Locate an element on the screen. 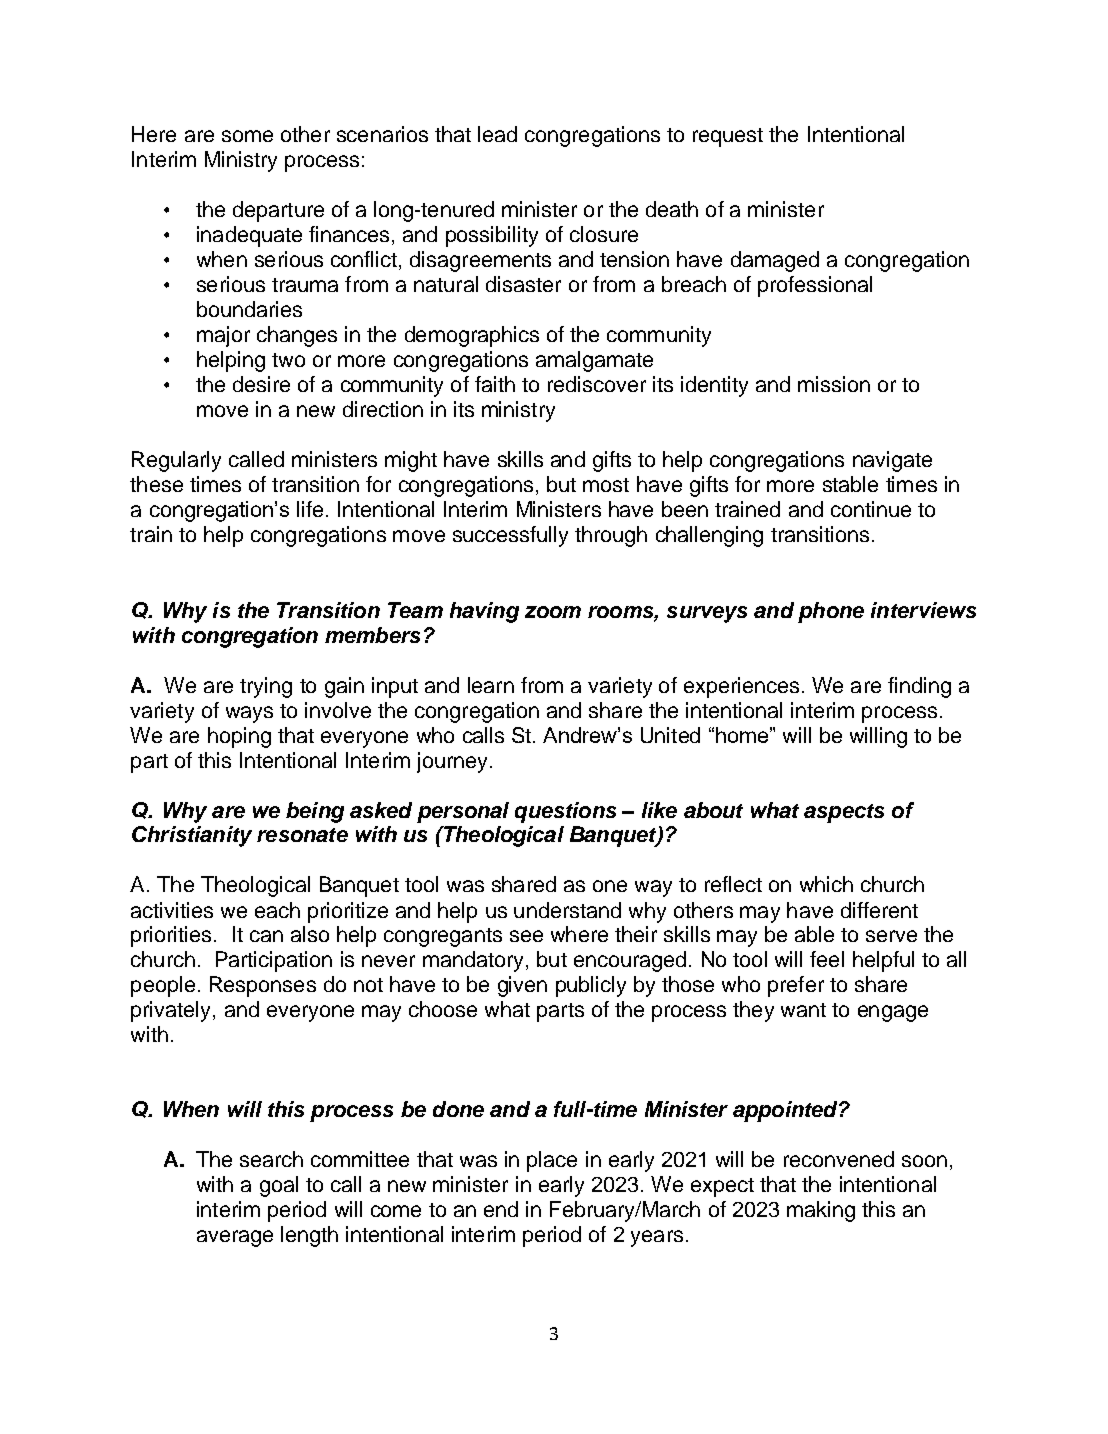 This screenshot has height=1434, width=1108. request is located at coordinates (728, 137).
